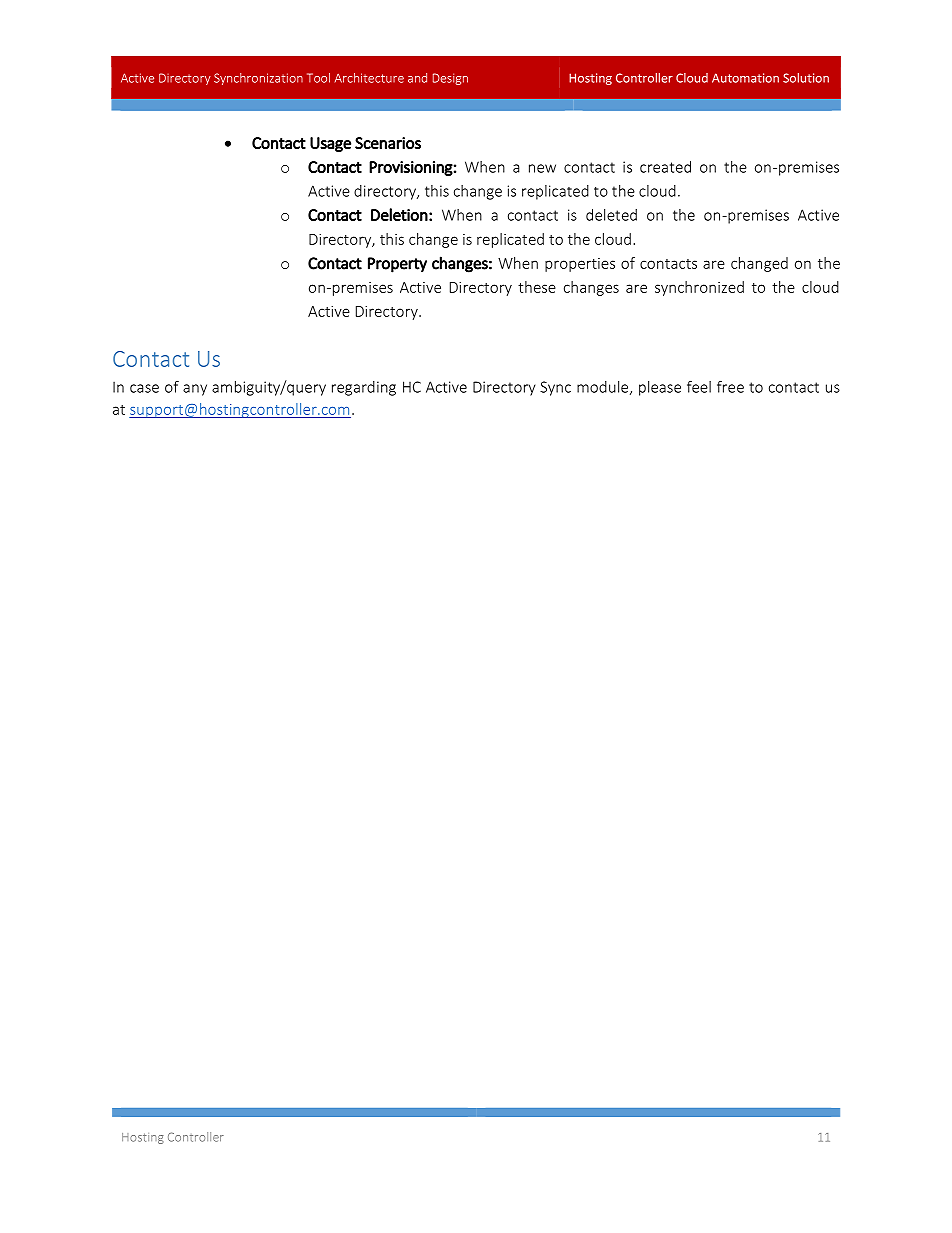 The width and height of the image is (952, 1233). What do you see at coordinates (730, 387) in the image?
I see `free` at bounding box center [730, 387].
